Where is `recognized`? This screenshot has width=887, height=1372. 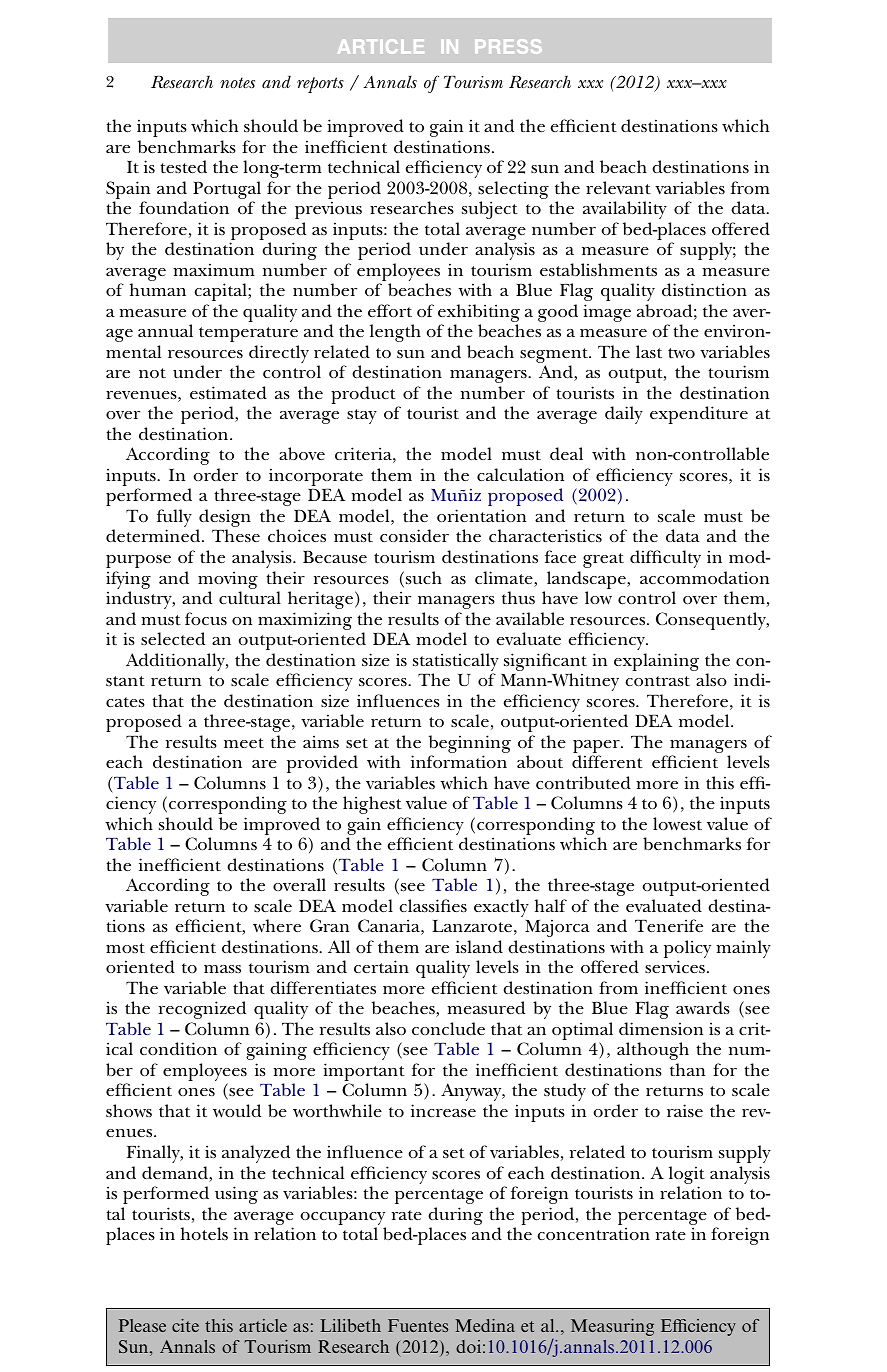
recognized is located at coordinates (202, 1010).
